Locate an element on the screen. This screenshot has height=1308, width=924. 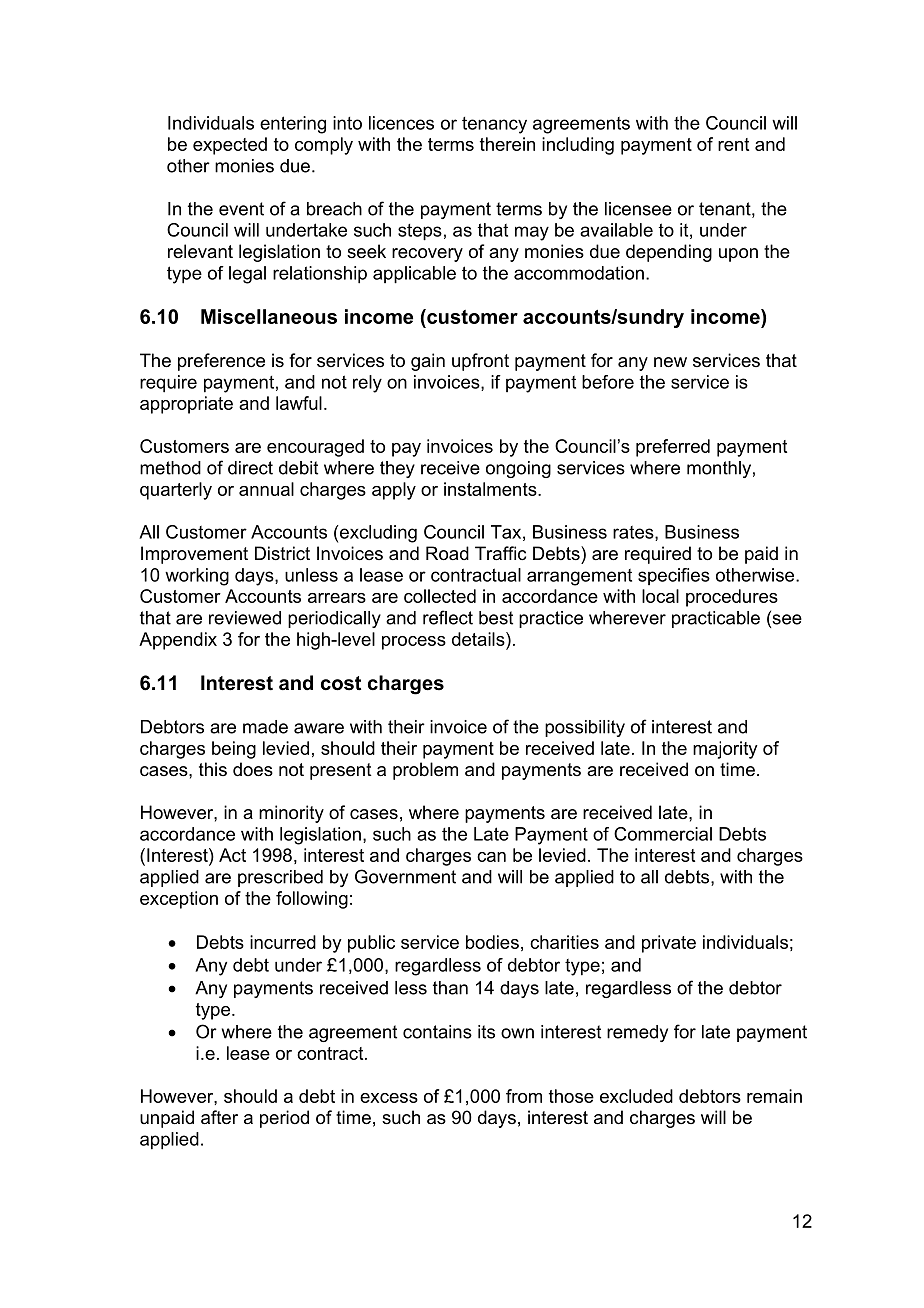
after is located at coordinates (219, 1117).
